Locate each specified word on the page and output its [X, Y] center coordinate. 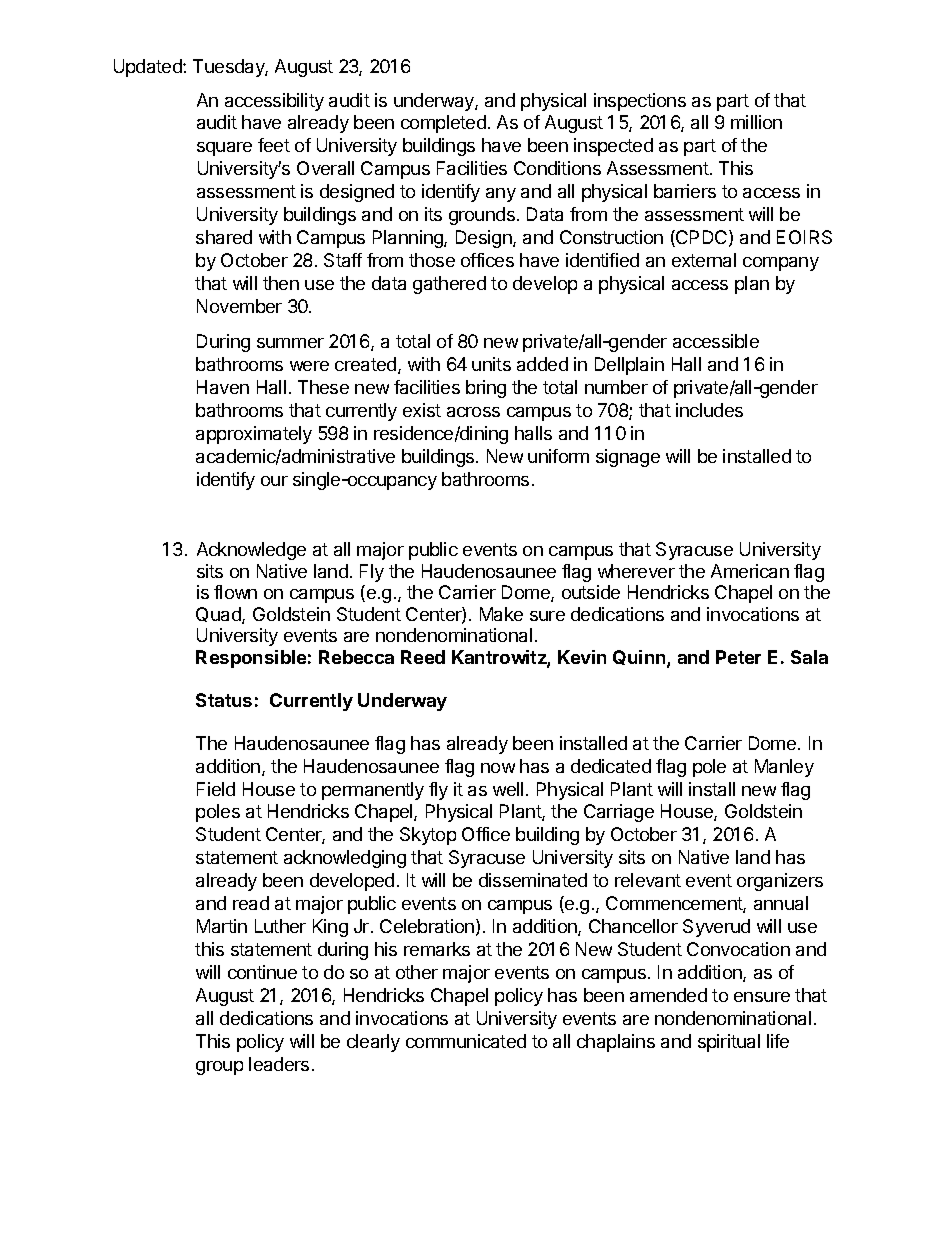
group [219, 1068]
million [756, 122]
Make [501, 614]
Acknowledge [251, 551]
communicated [466, 1041]
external [704, 260]
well [508, 789]
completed [443, 124]
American [750, 571]
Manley [784, 768]
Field [216, 789]
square [224, 149]
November [239, 306]
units [491, 364]
